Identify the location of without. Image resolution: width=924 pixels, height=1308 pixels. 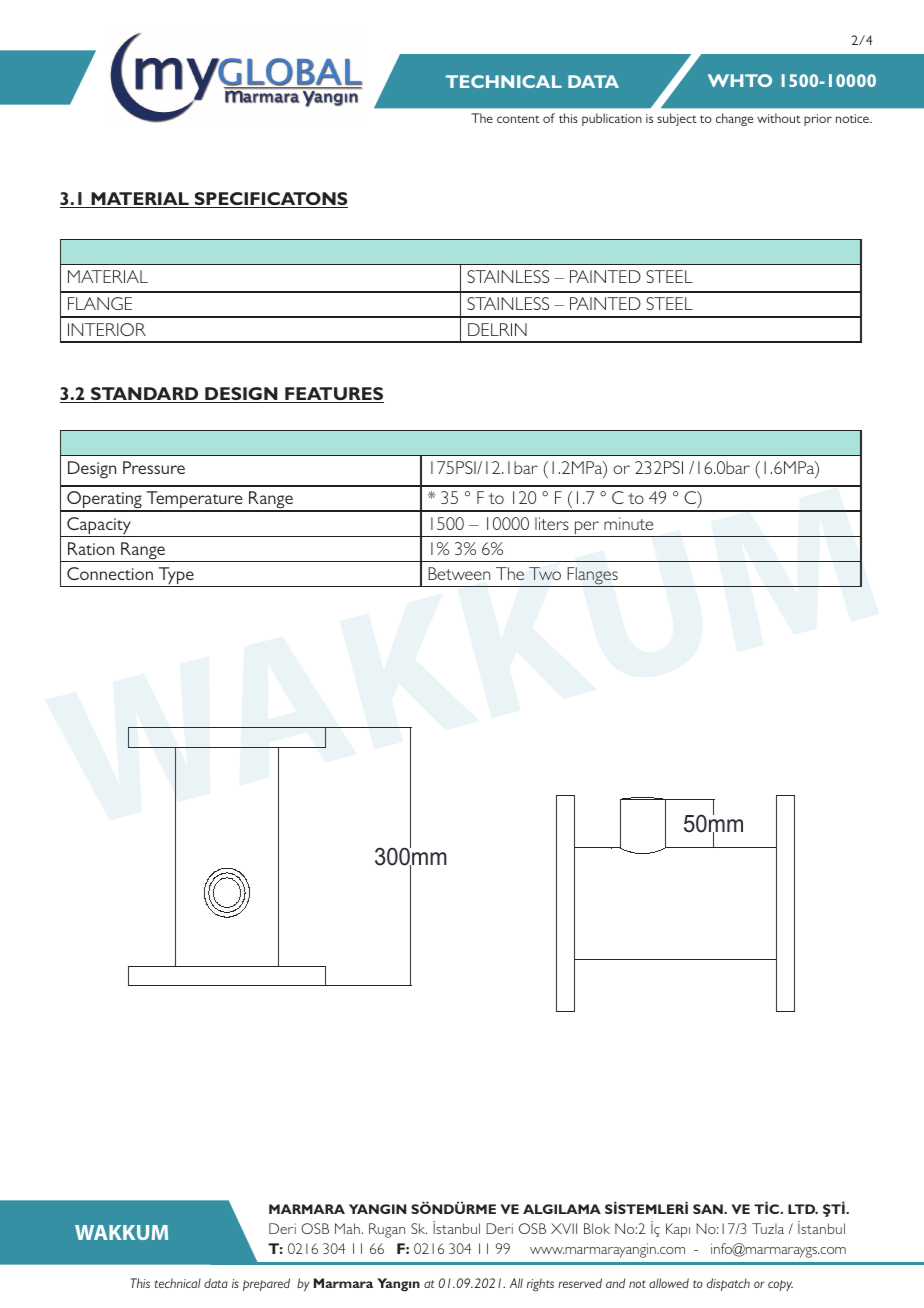
(779, 118).
